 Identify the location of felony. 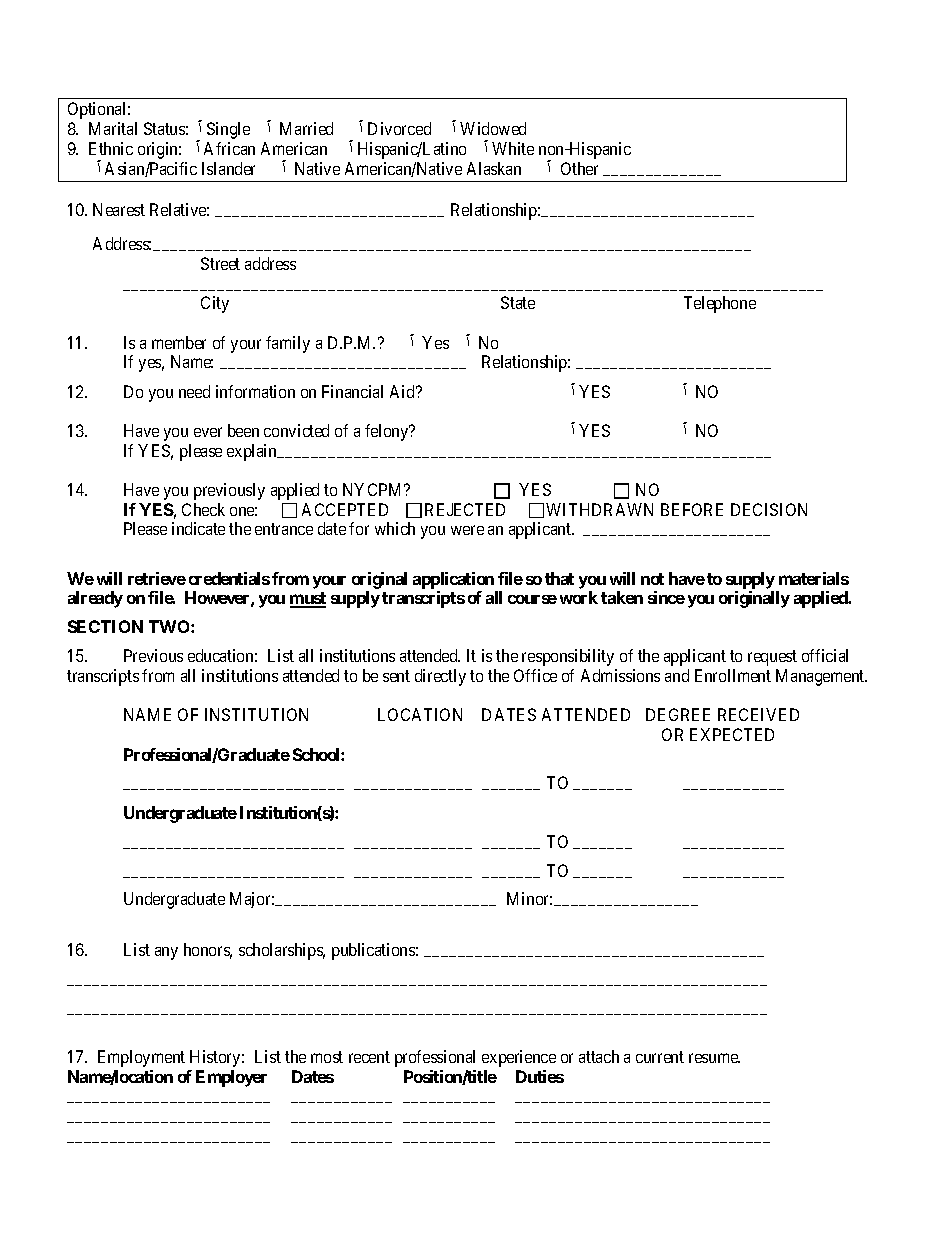
(388, 432).
